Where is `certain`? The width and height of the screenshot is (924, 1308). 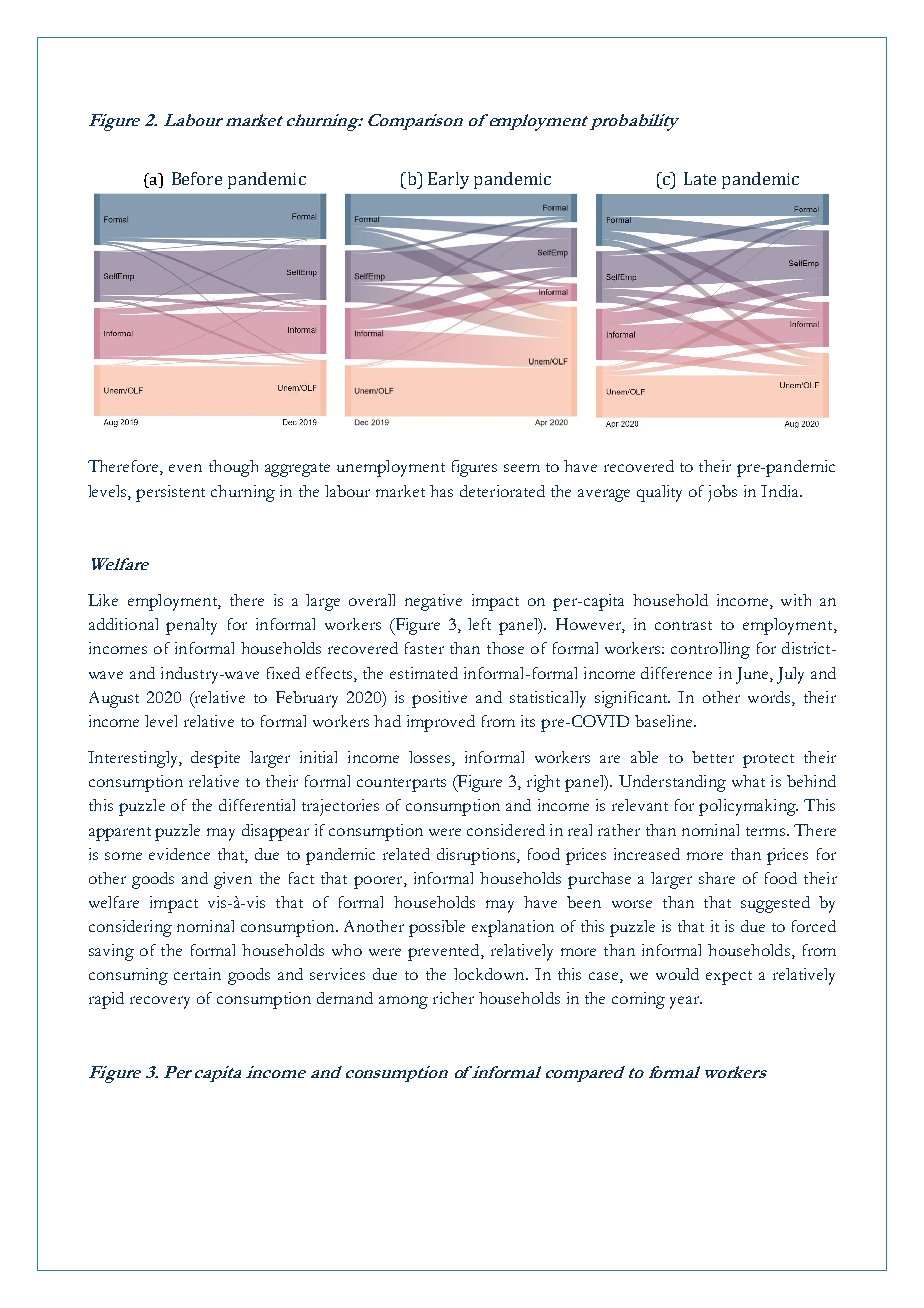
certain is located at coordinates (197, 974).
